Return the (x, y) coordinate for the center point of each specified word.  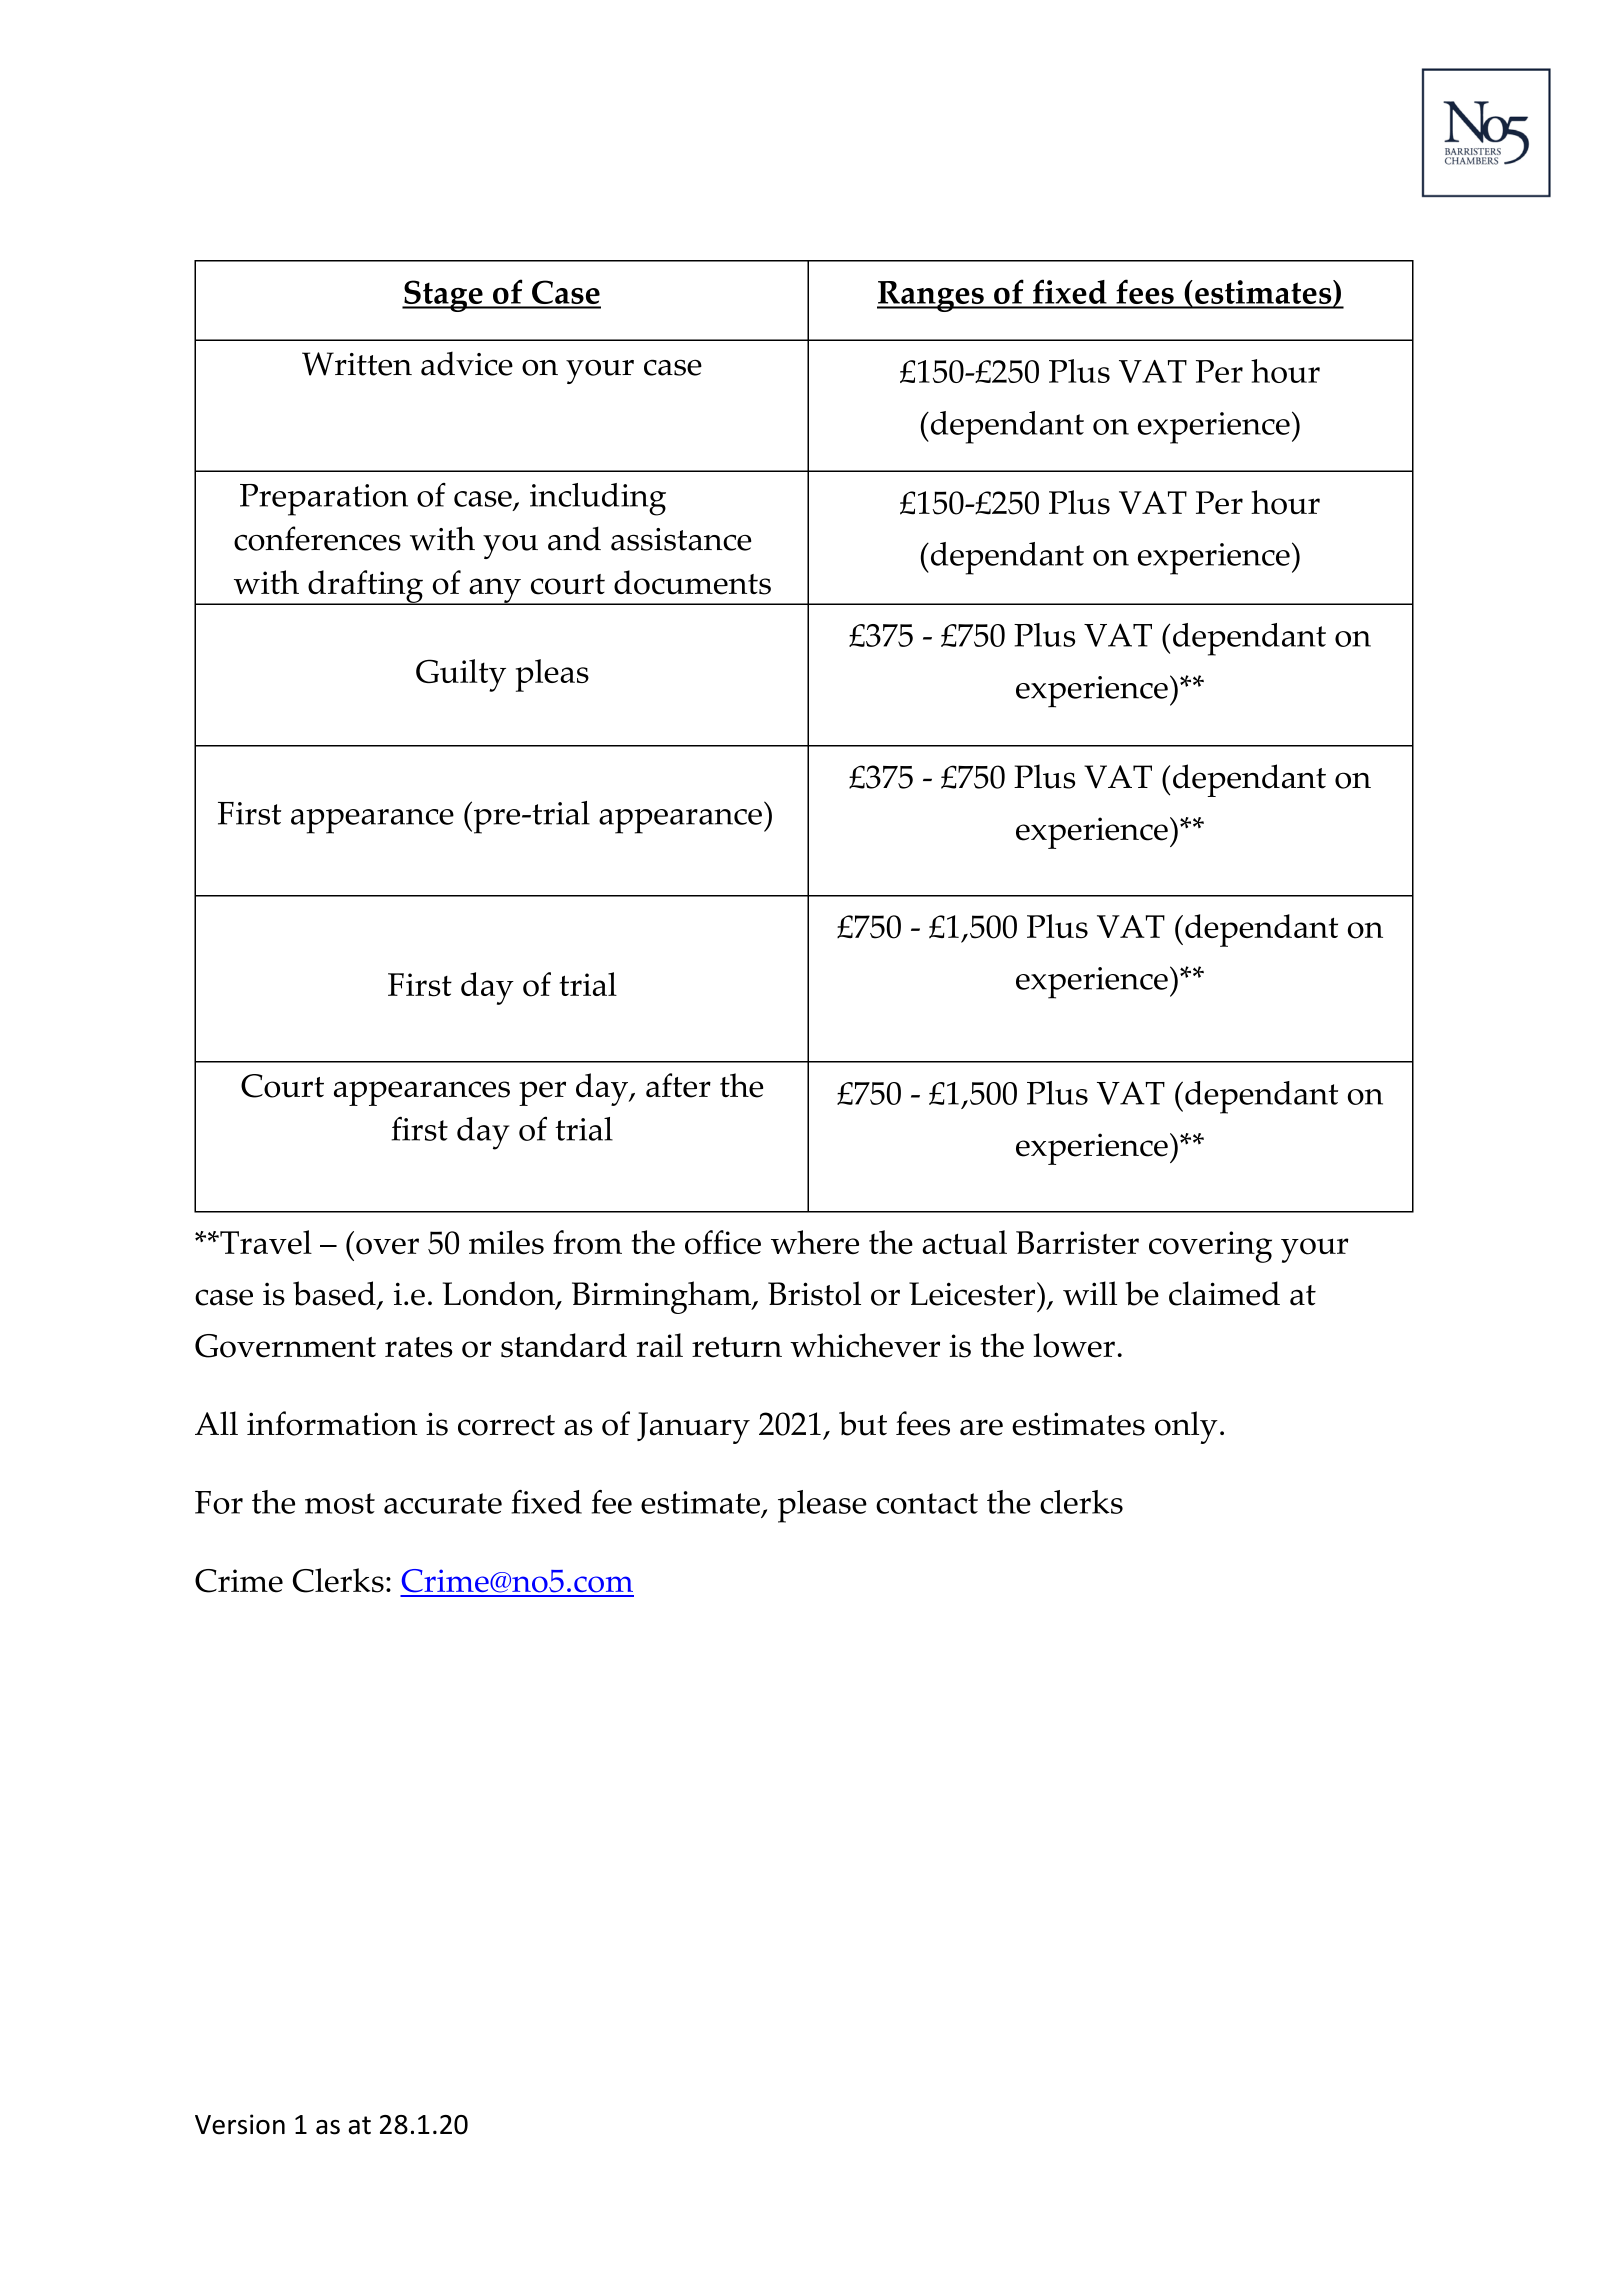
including (598, 499)
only (1186, 1427)
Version (240, 2124)
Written (357, 364)
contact (927, 1503)
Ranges (931, 296)
